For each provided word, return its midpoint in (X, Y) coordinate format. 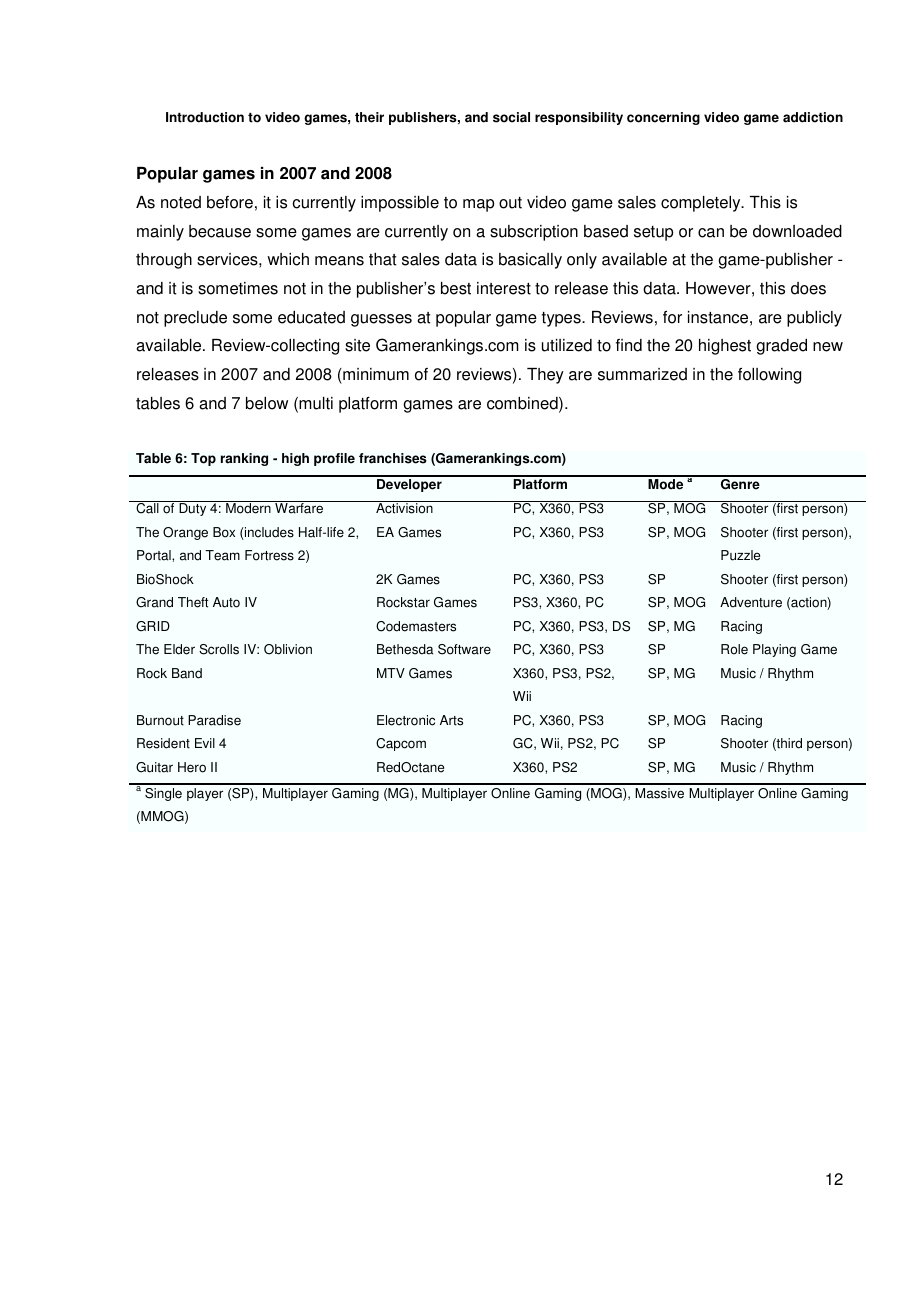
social (511, 117)
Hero (192, 767)
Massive (659, 793)
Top (203, 459)
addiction (813, 117)
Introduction (205, 117)
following (769, 376)
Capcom (401, 744)
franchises (393, 458)
